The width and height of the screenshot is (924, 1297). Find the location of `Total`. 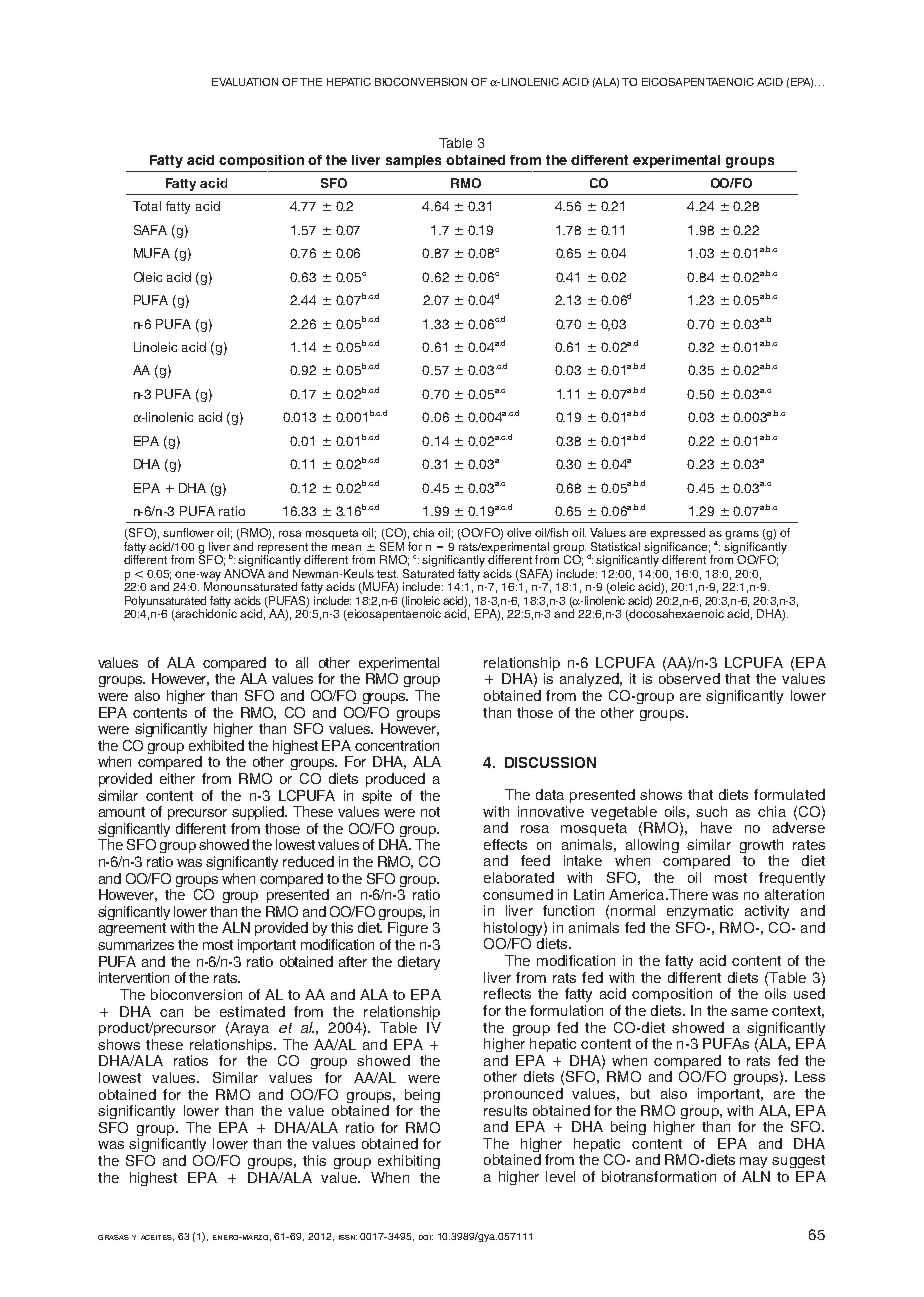

Total is located at coordinates (147, 206).
